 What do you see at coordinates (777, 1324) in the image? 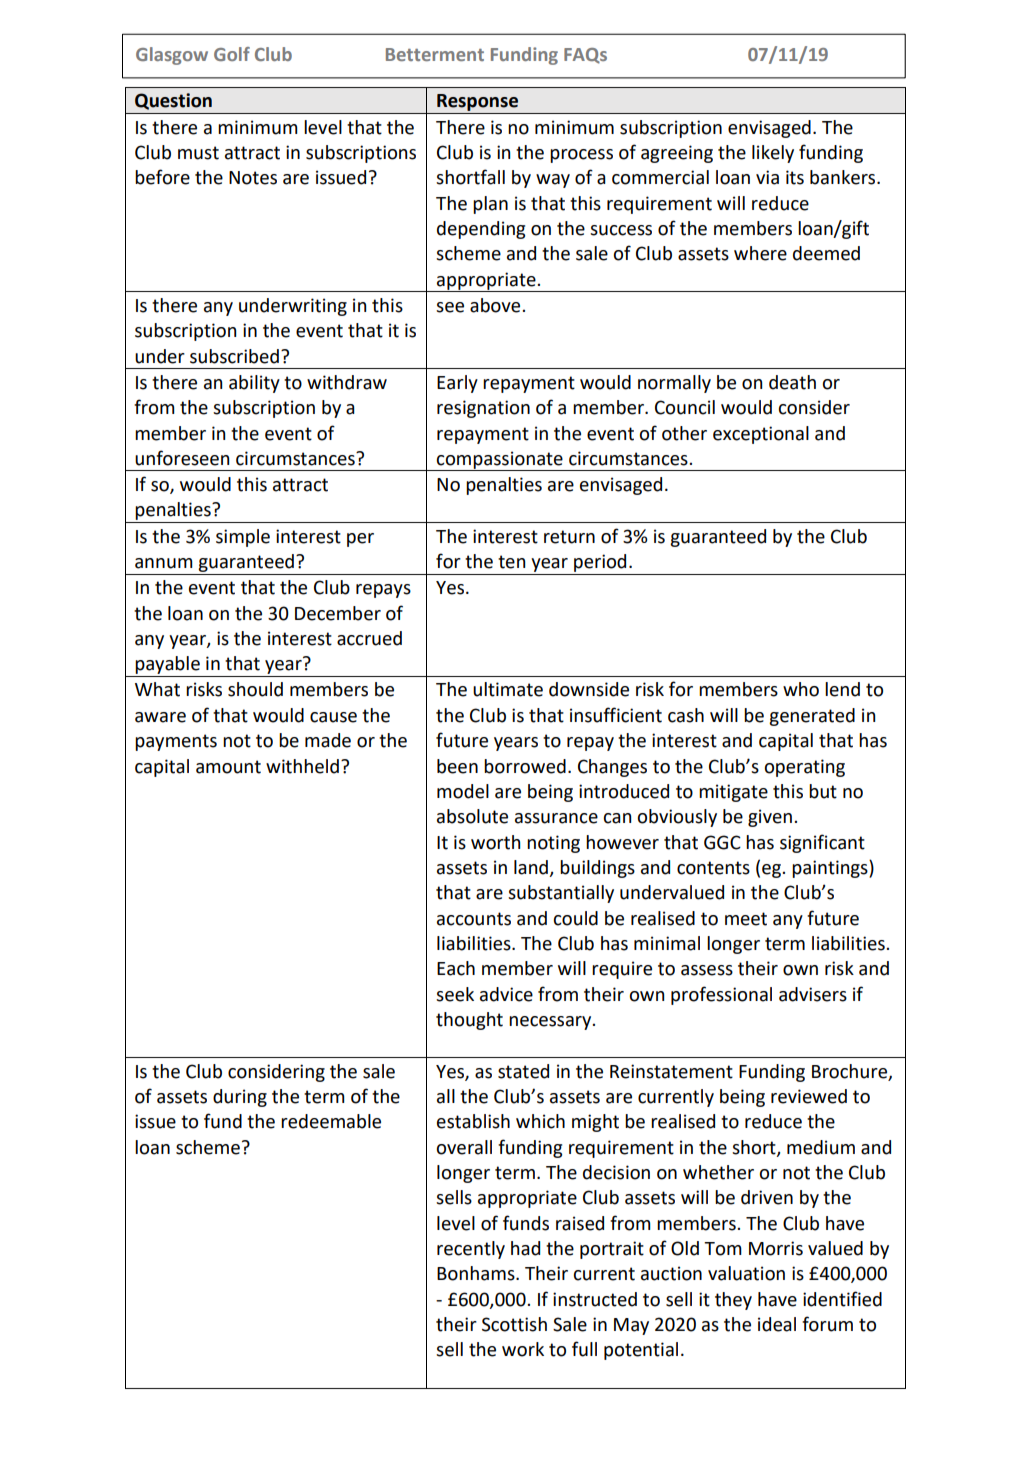
I see `ideal` at bounding box center [777, 1324].
